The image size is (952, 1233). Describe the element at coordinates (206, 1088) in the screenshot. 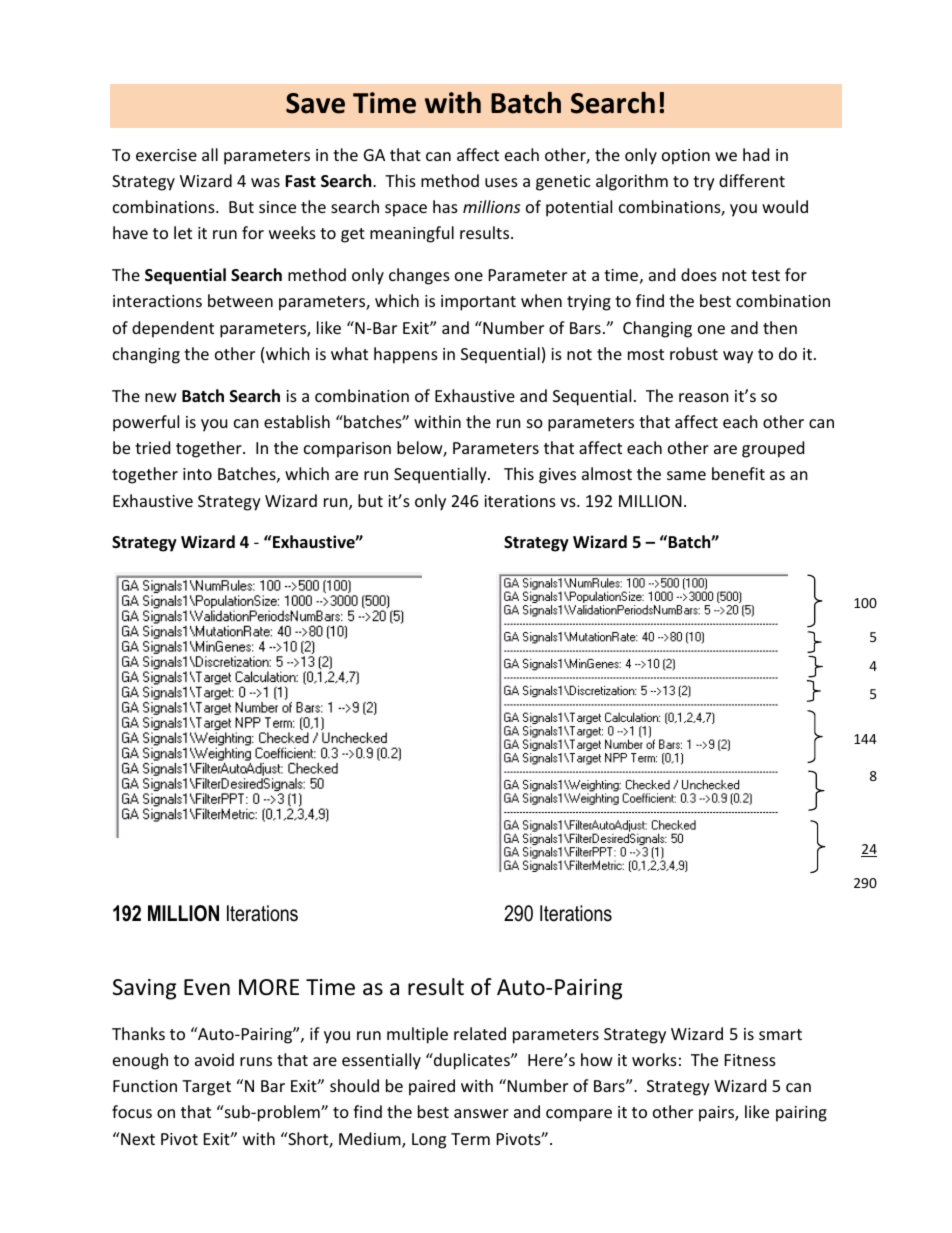

I see `Target` at that location.
